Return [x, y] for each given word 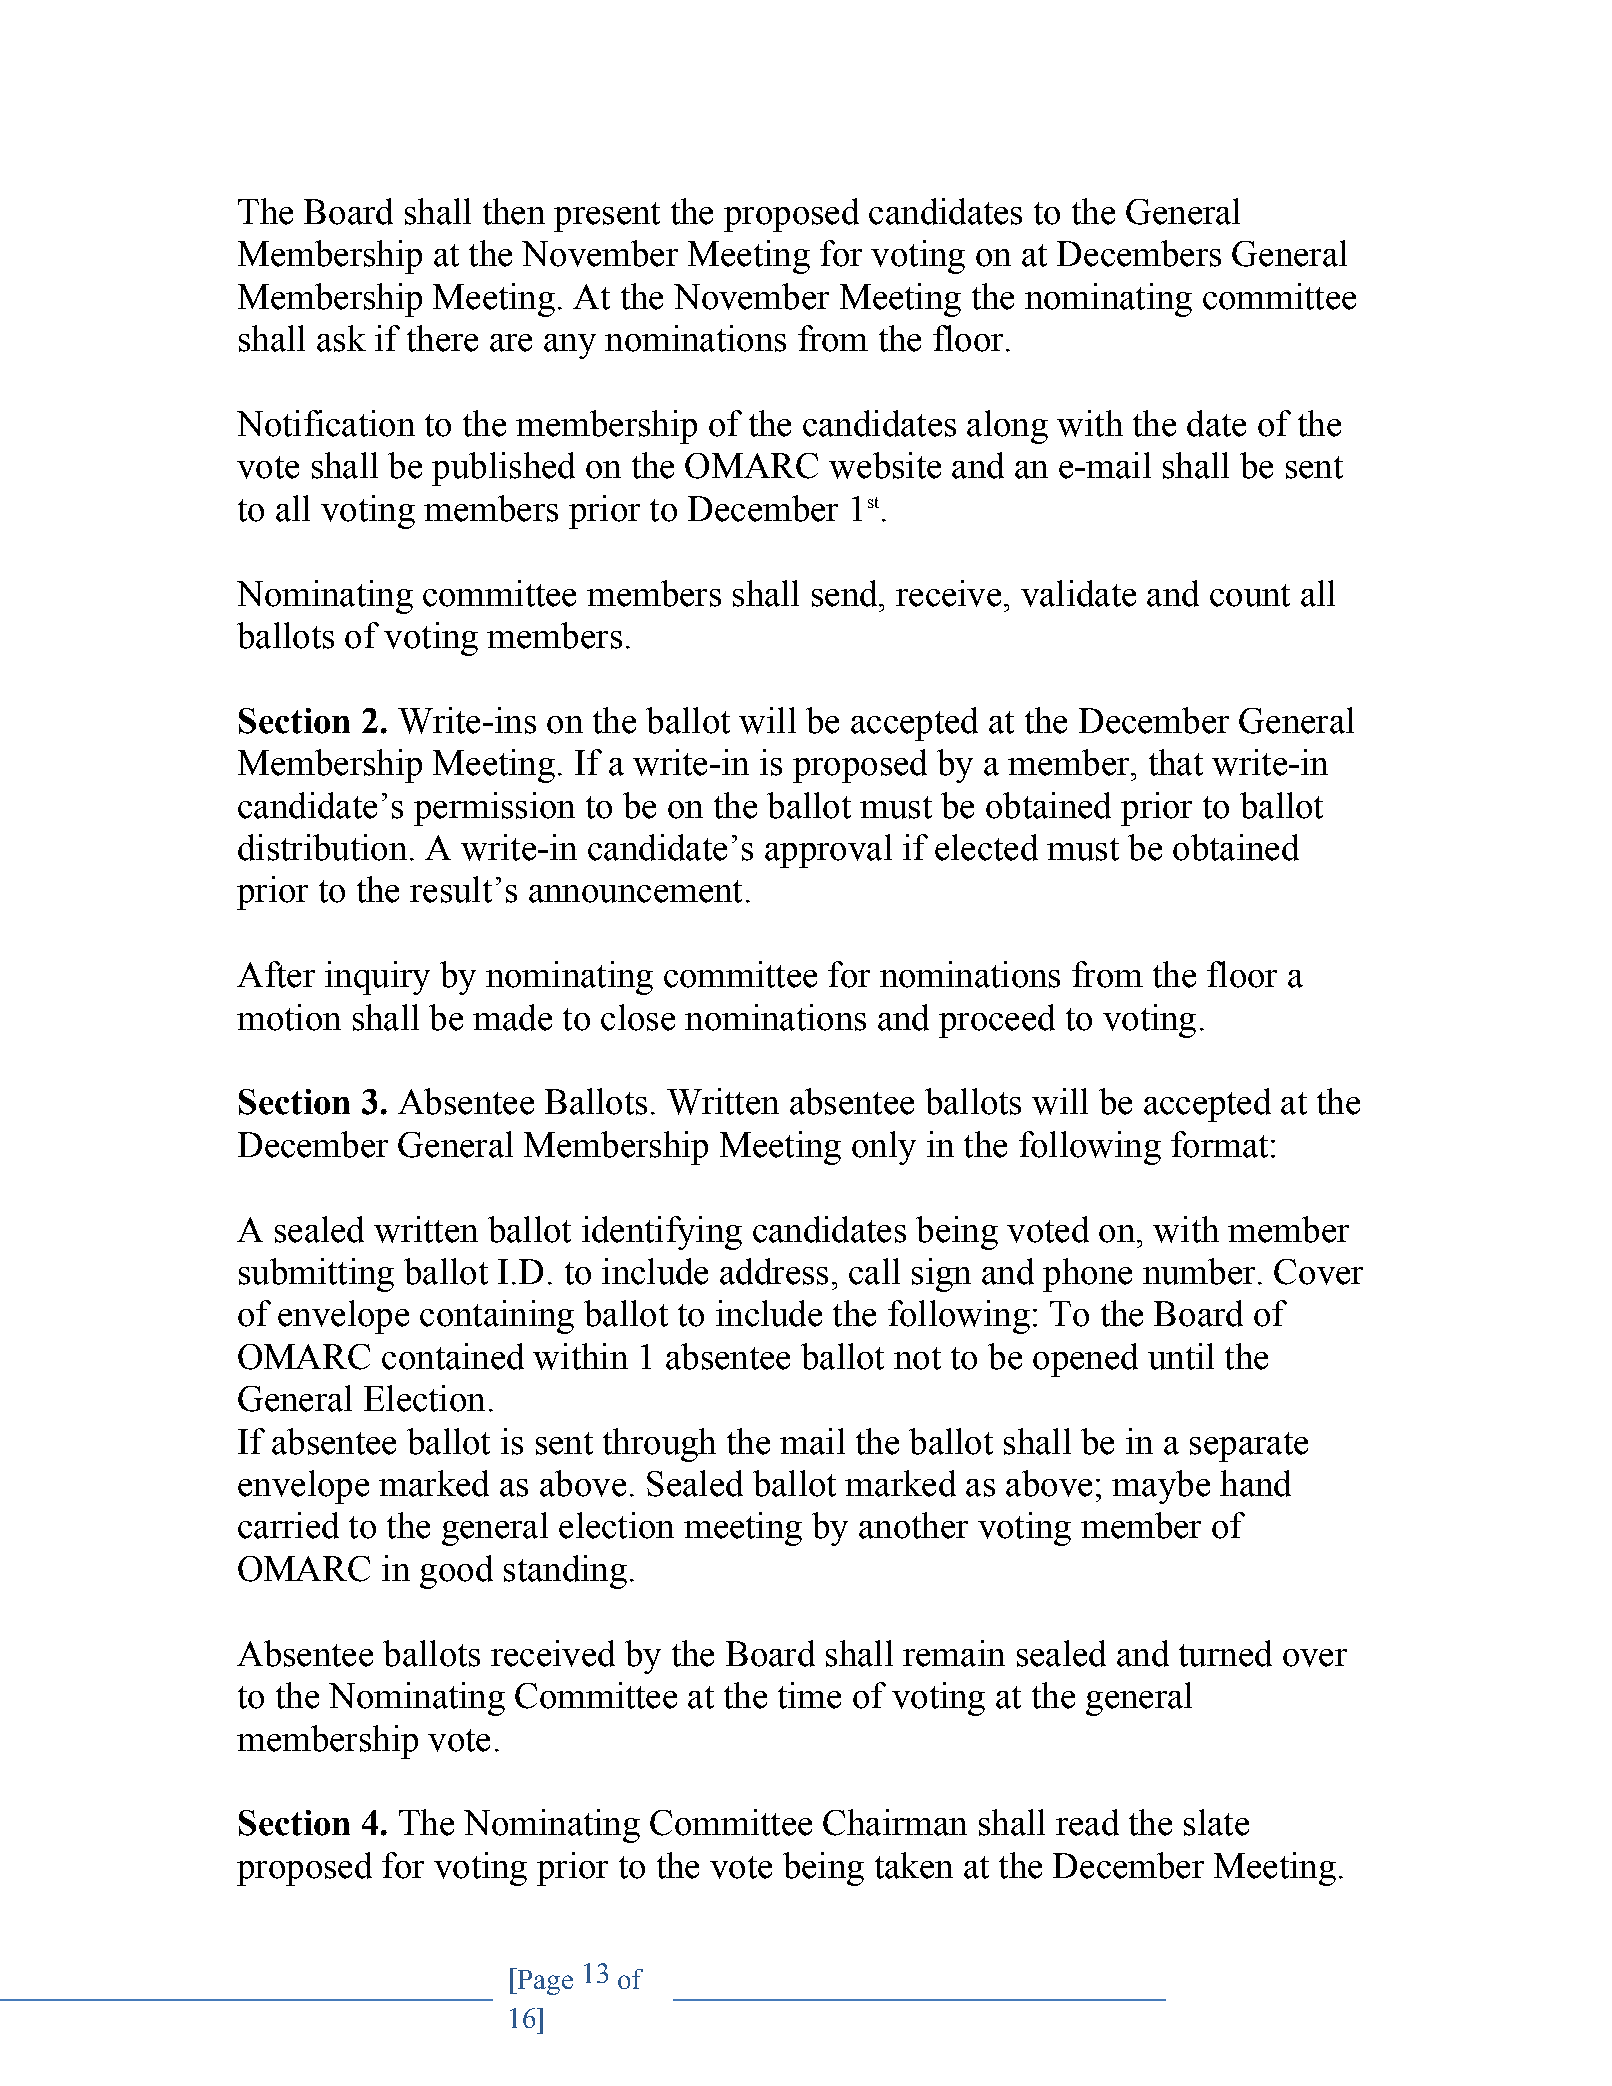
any [570, 346]
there [442, 338]
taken [914, 1865]
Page [544, 1981]
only [884, 1148]
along [1007, 427]
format [1219, 1144]
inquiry [377, 978]
